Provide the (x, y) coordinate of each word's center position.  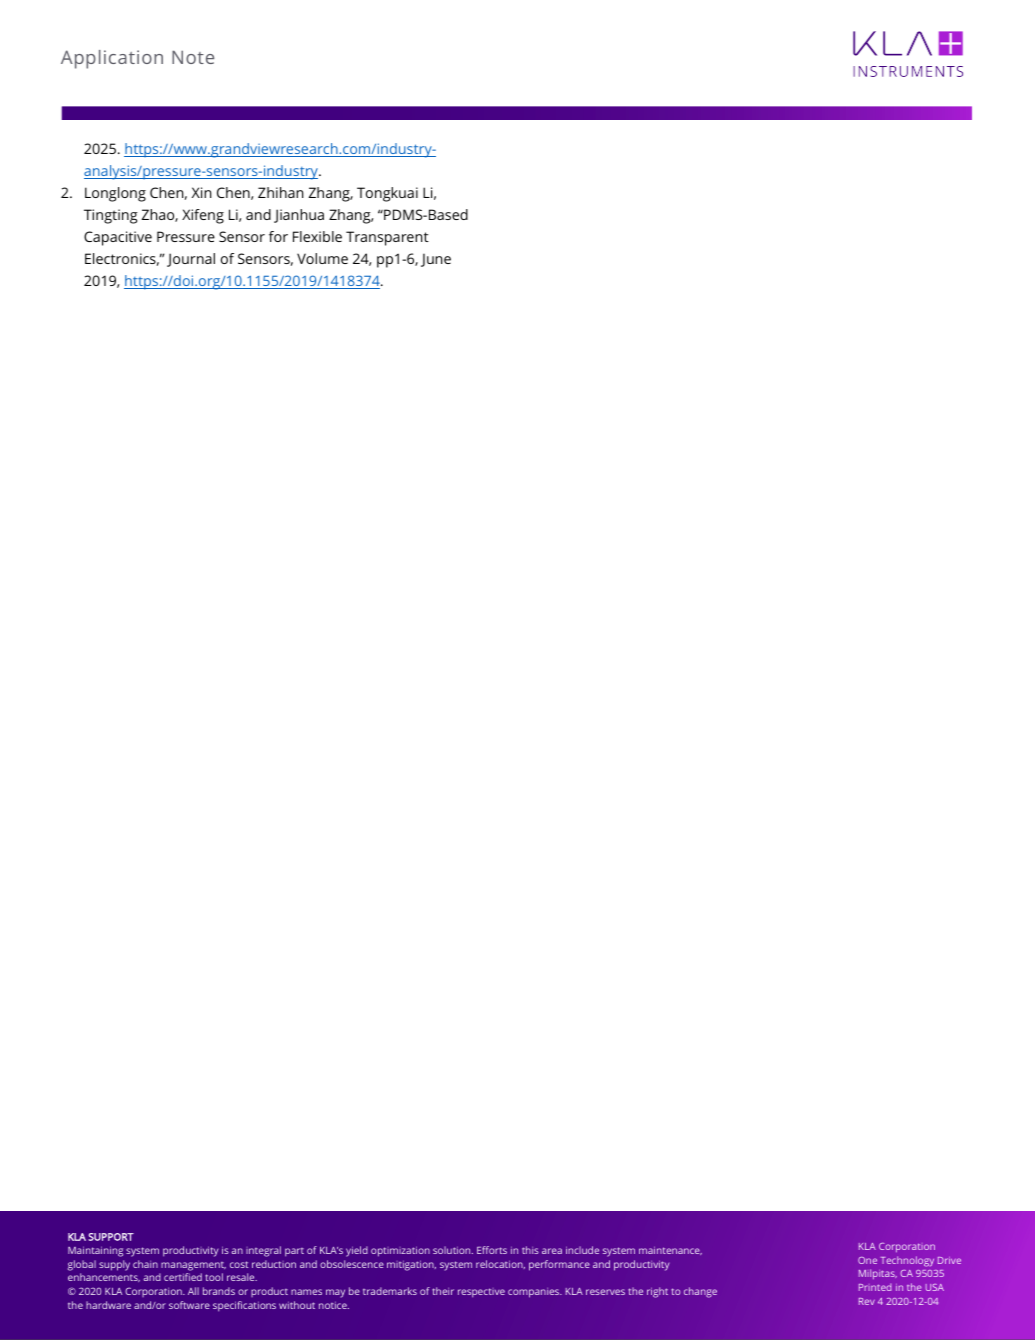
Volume (322, 258)
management (193, 1266)
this (530, 1250)
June (436, 260)
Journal (191, 260)
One (867, 1260)
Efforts (492, 1250)
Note (193, 57)
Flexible (317, 236)
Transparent (387, 238)
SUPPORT (111, 1237)
